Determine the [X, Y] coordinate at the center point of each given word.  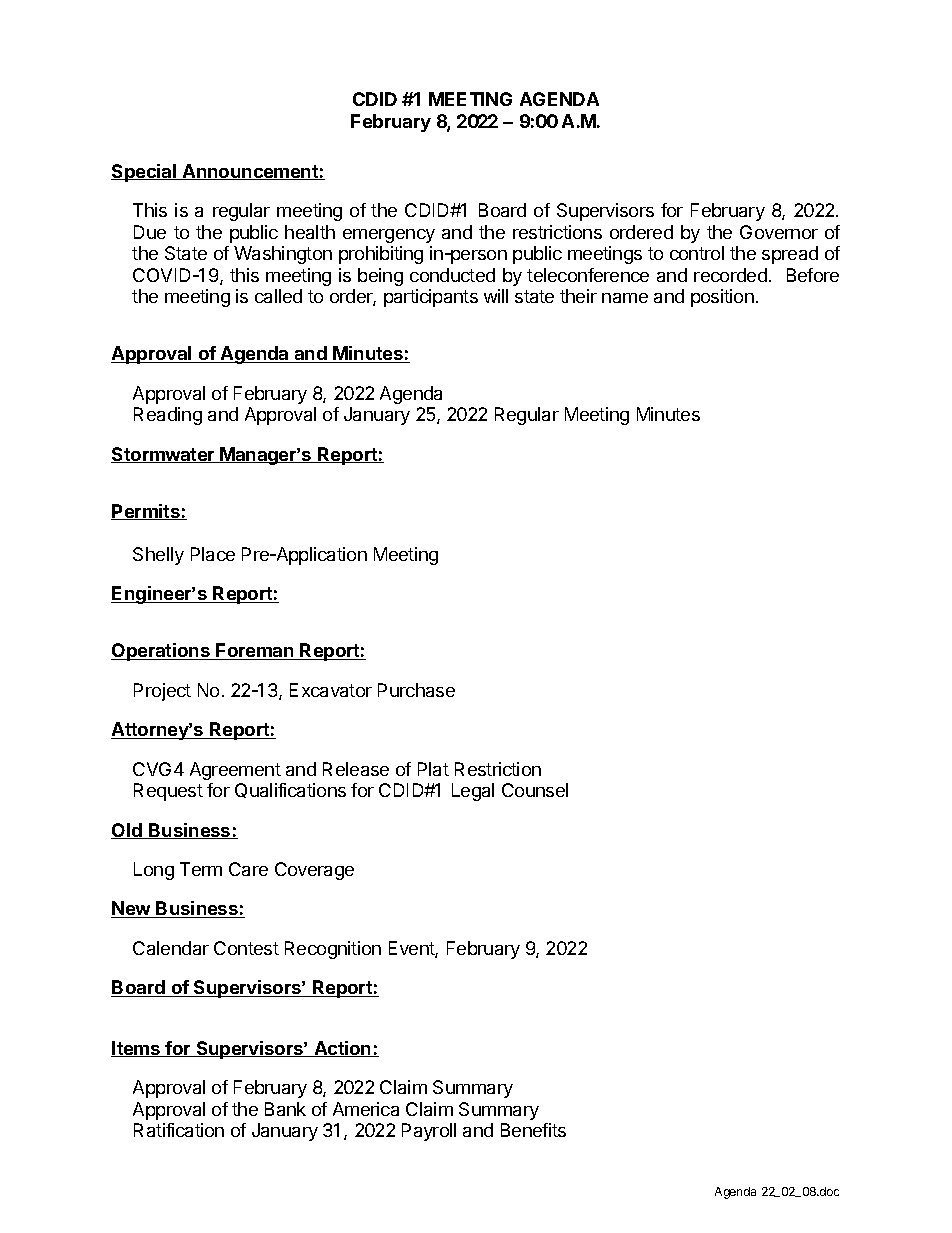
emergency [389, 236]
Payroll [429, 1132]
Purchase [416, 690]
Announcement [250, 172]
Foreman [255, 651]
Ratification [179, 1130]
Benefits [533, 1130]
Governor [779, 232]
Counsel [535, 790]
